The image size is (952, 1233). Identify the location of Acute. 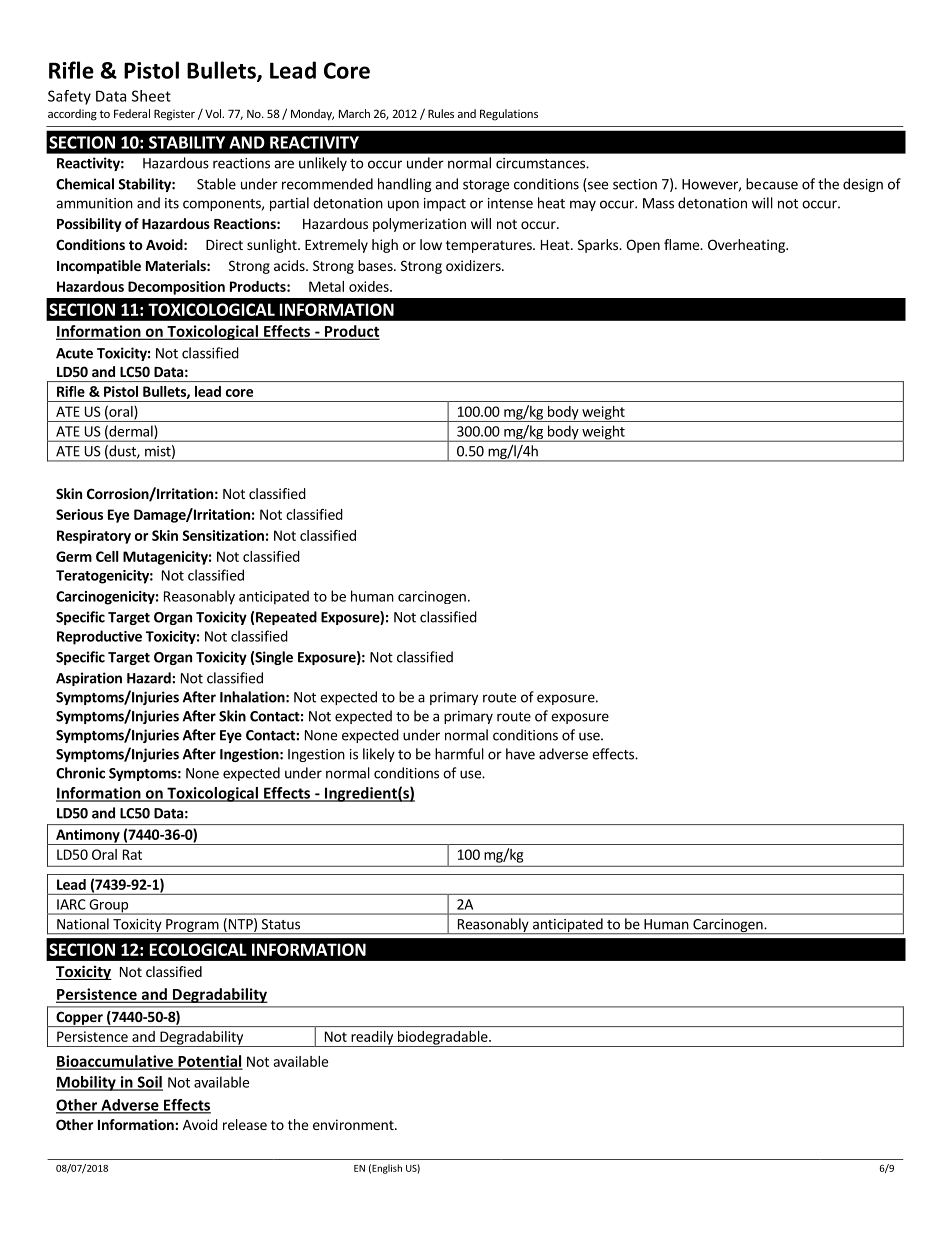
(74, 353).
